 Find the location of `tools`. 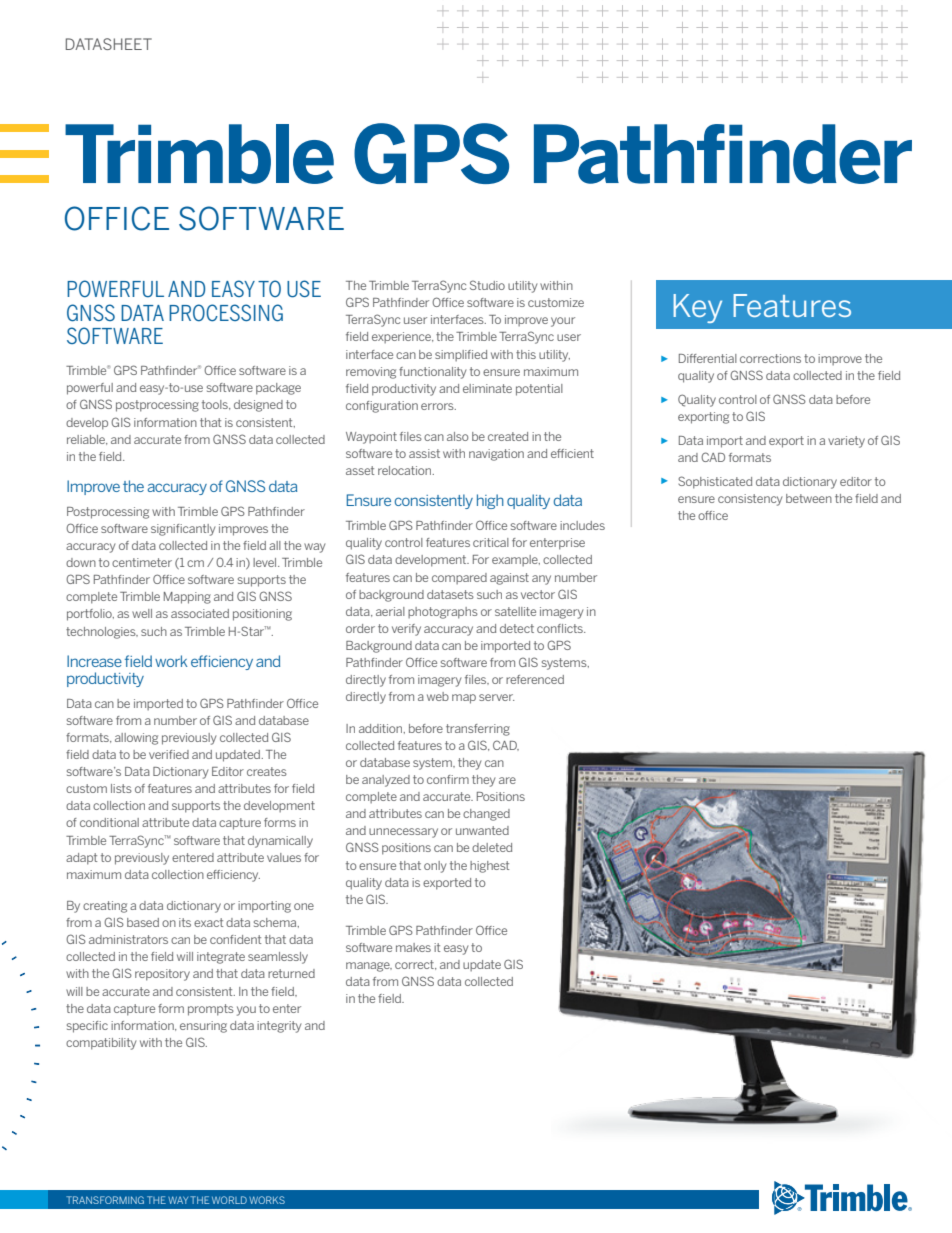

tools is located at coordinates (216, 405).
